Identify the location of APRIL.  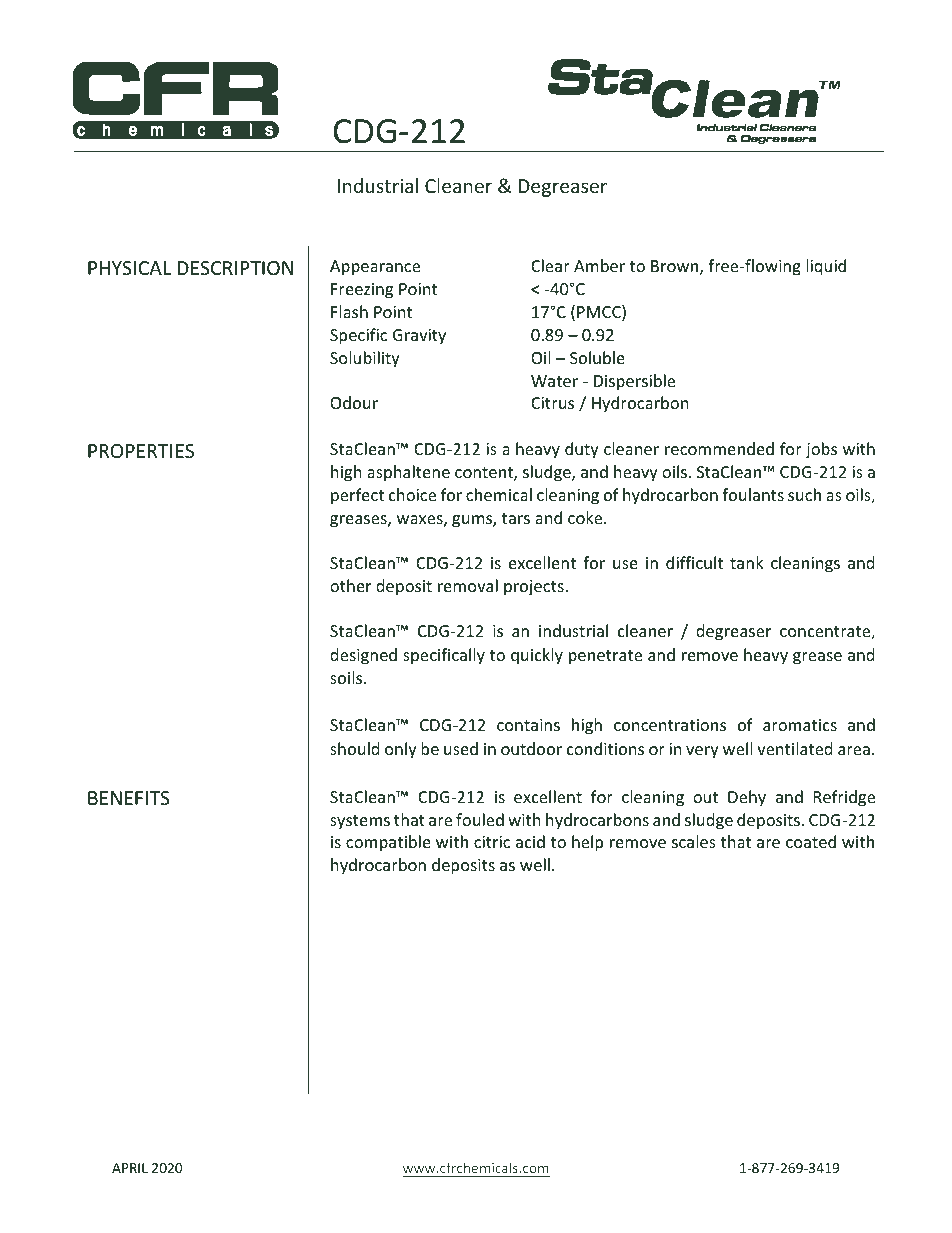
(130, 1168).
